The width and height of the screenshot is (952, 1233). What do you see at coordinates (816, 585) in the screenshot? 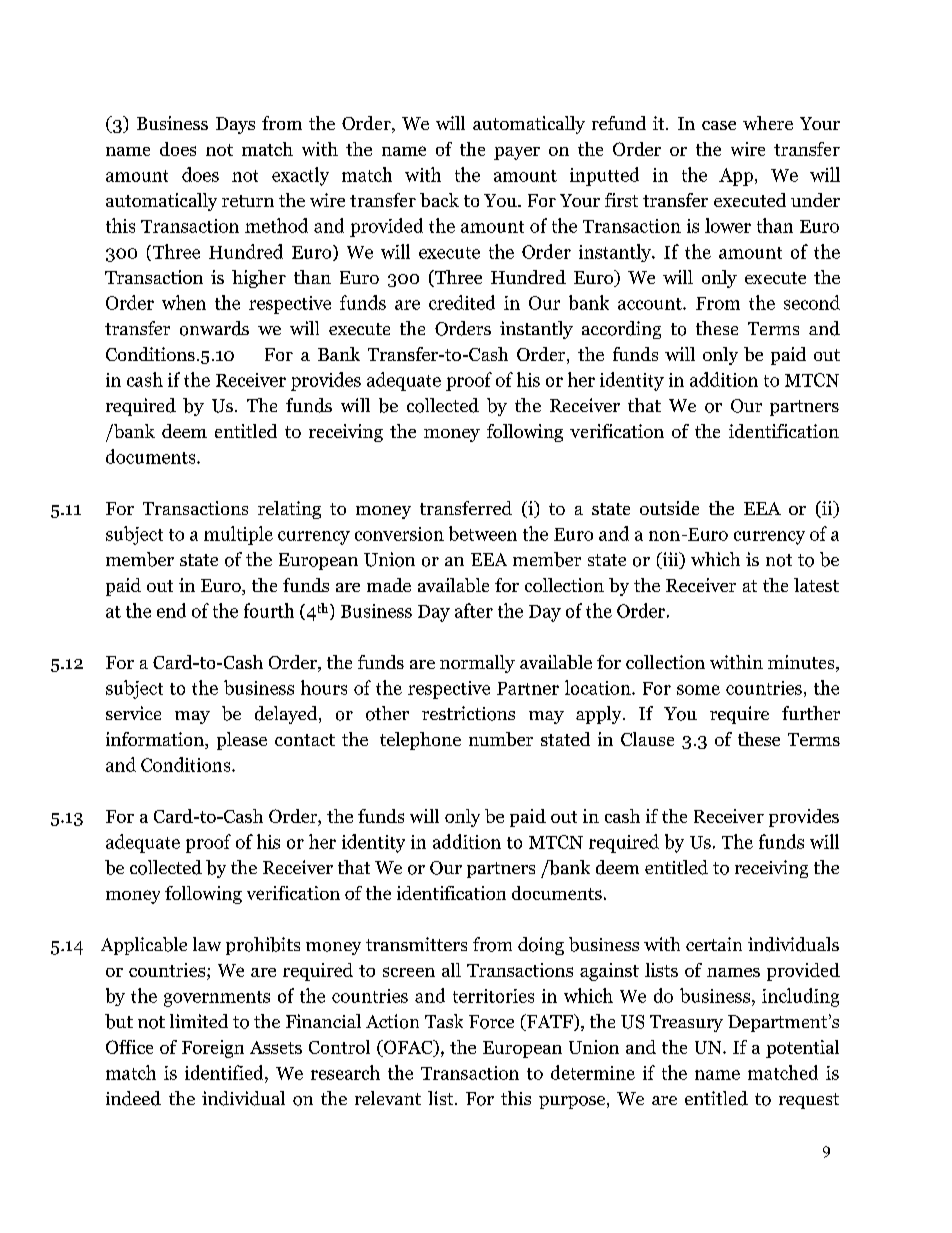
I see `latest` at bounding box center [816, 585].
